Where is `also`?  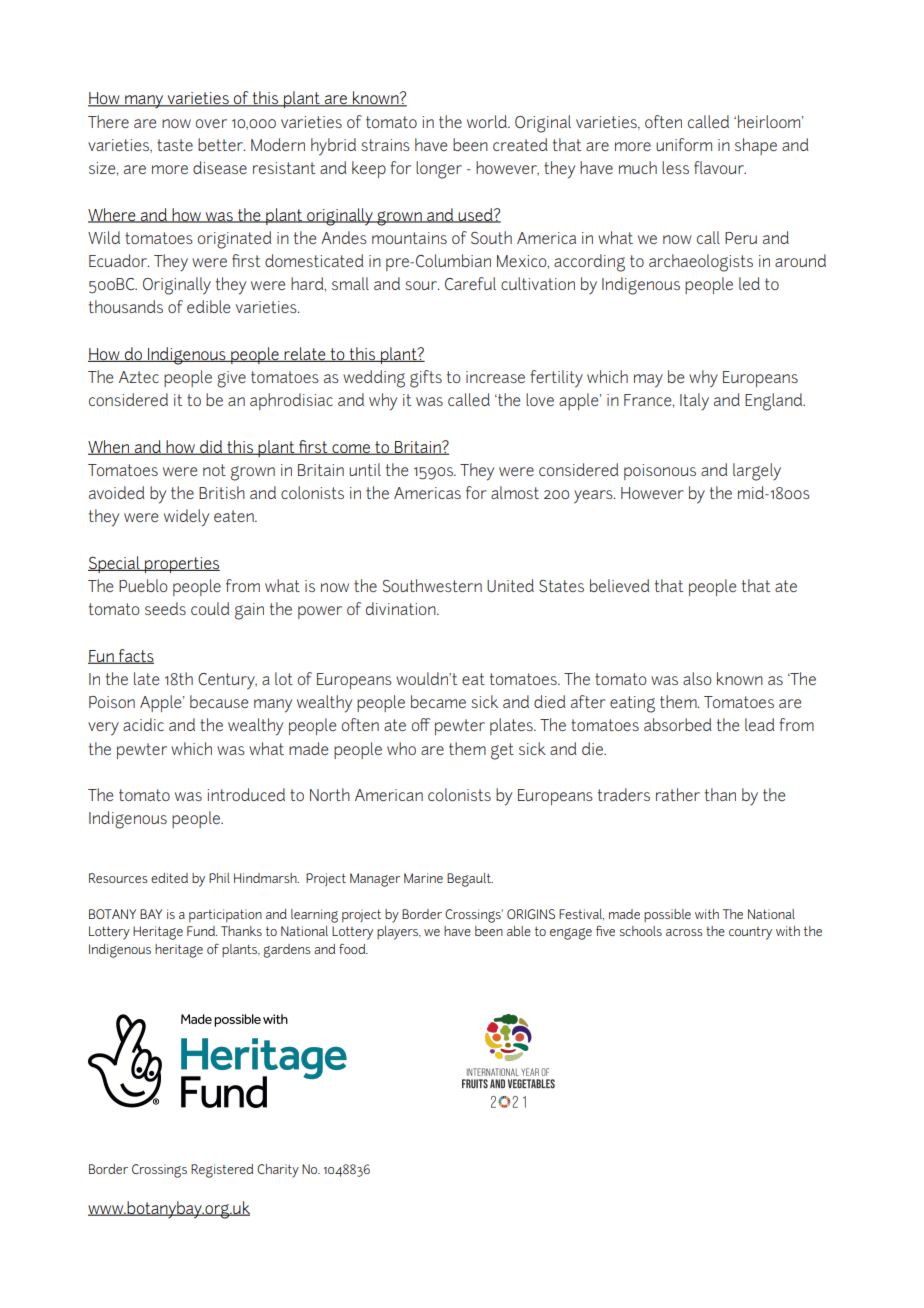
also is located at coordinates (697, 678).
